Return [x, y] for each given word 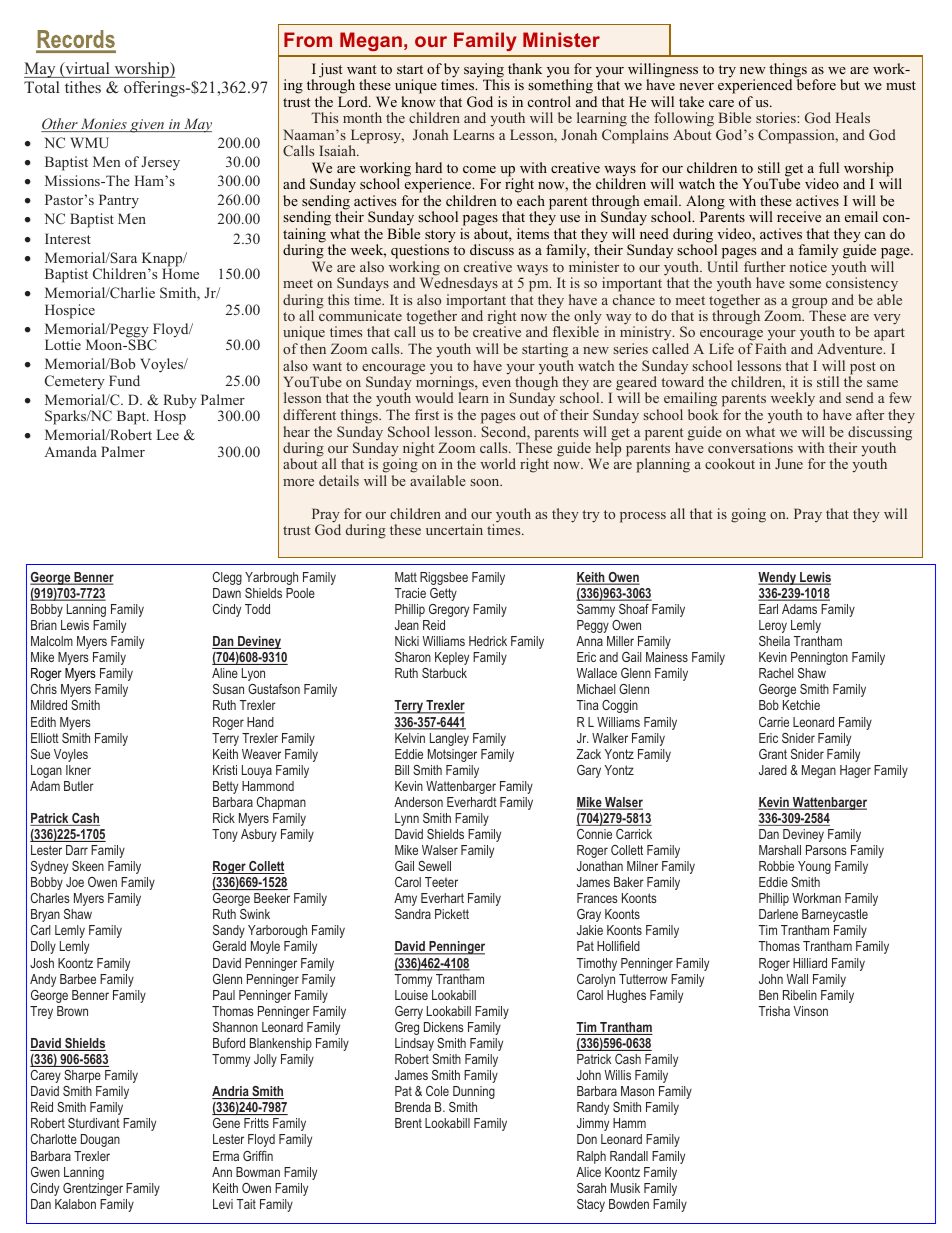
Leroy [773, 626]
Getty [443, 594]
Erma [226, 1156]
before [816, 83]
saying [484, 71]
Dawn [227, 593]
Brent [408, 1123]
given [147, 126]
